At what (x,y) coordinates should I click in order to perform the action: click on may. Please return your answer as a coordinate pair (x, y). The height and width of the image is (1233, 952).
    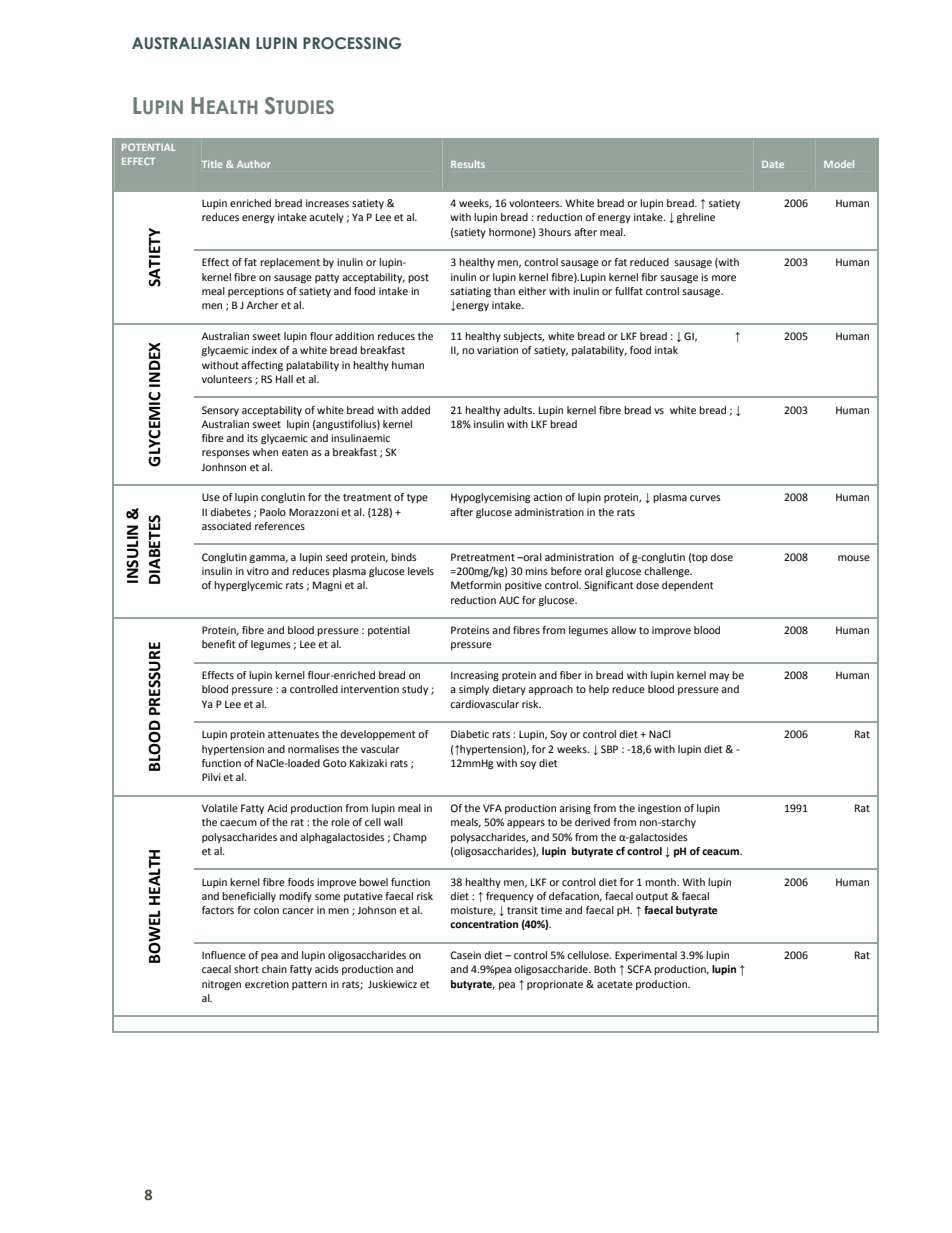
    Looking at the image, I should click on (719, 677).
